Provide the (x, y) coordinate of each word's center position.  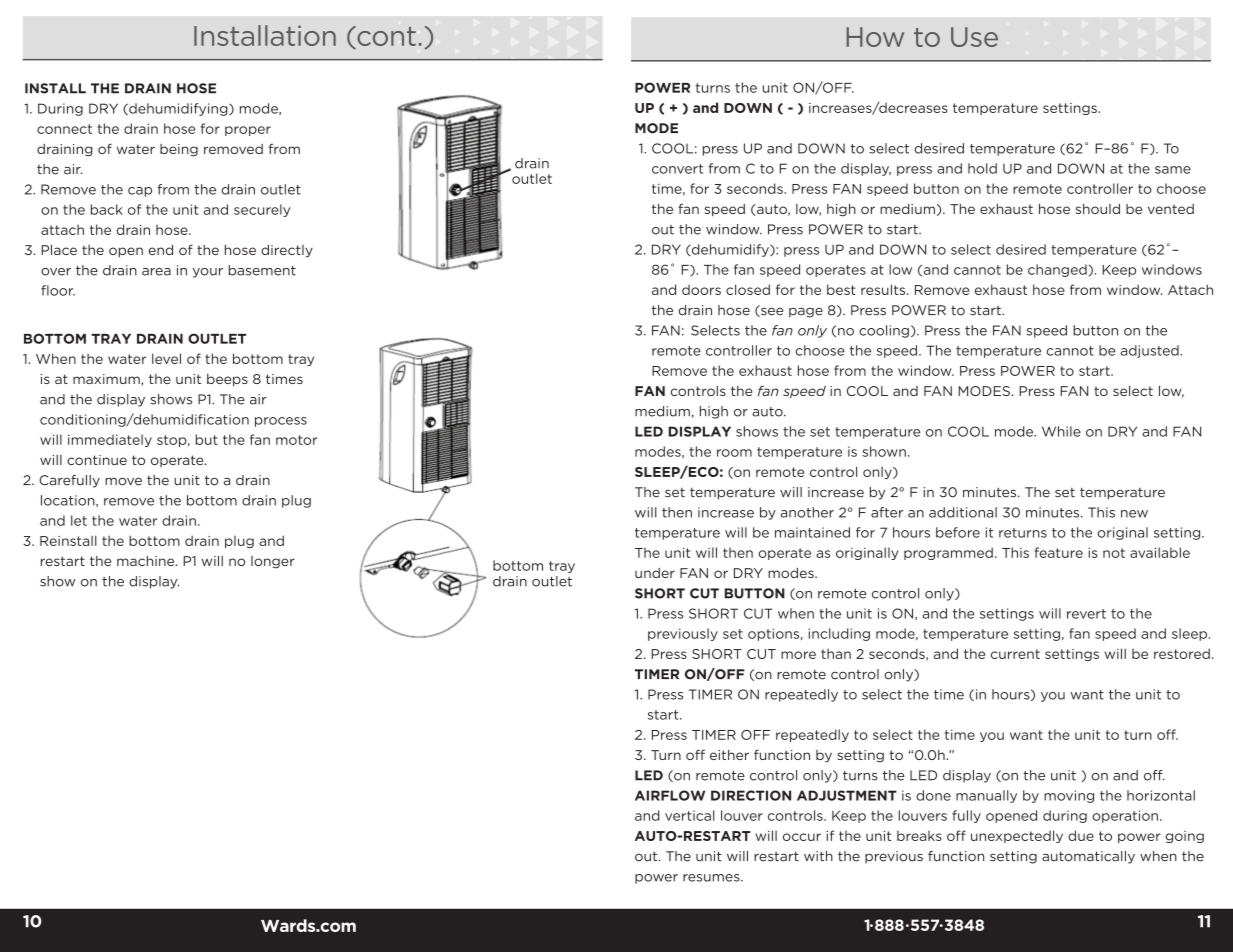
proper (248, 131)
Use (974, 37)
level (166, 358)
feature (1059, 552)
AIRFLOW (670, 795)
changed (1057, 270)
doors (701, 290)
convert (677, 169)
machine (147, 561)
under (655, 573)
